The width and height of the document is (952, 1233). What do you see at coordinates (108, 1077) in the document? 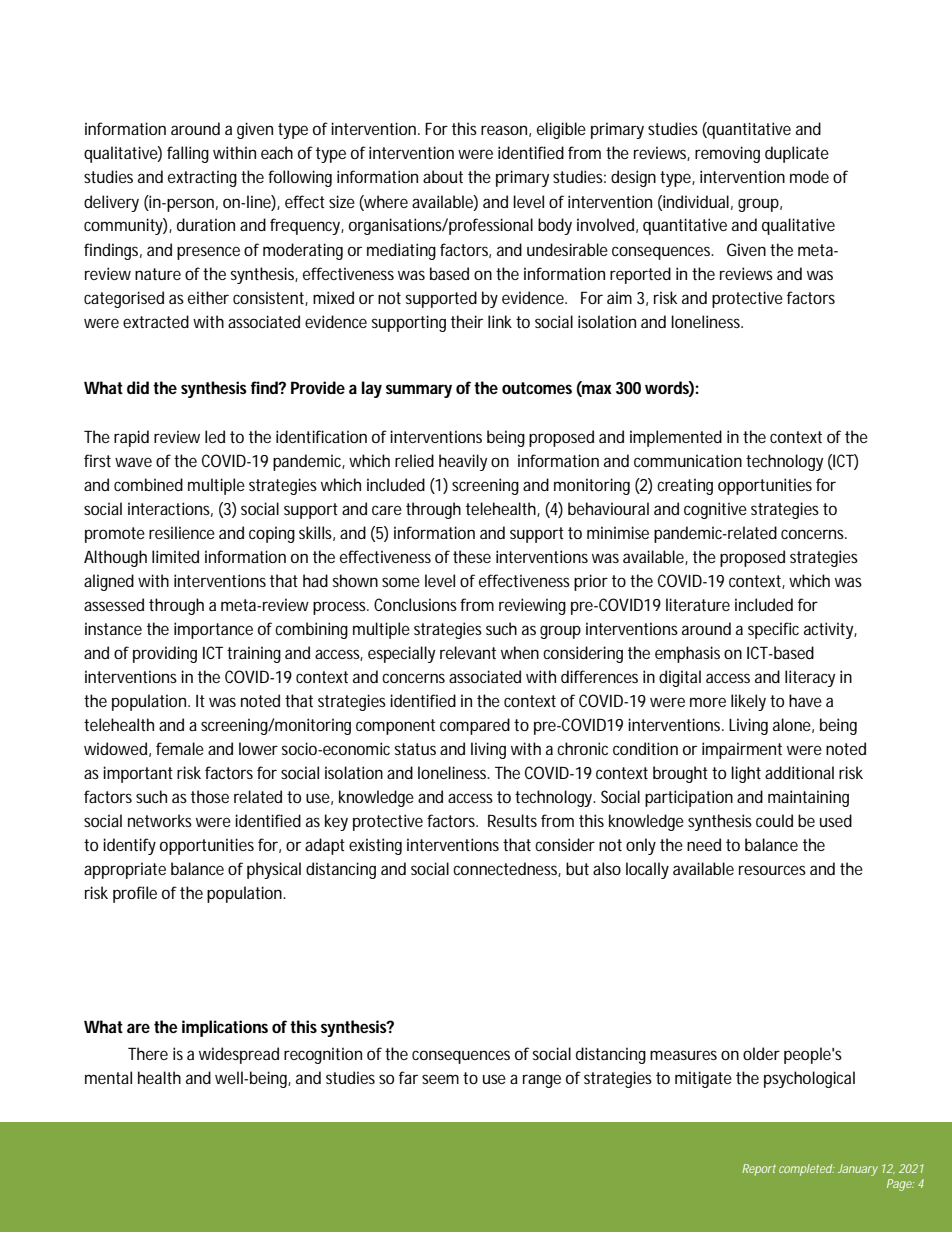
I see `mental` at bounding box center [108, 1077].
